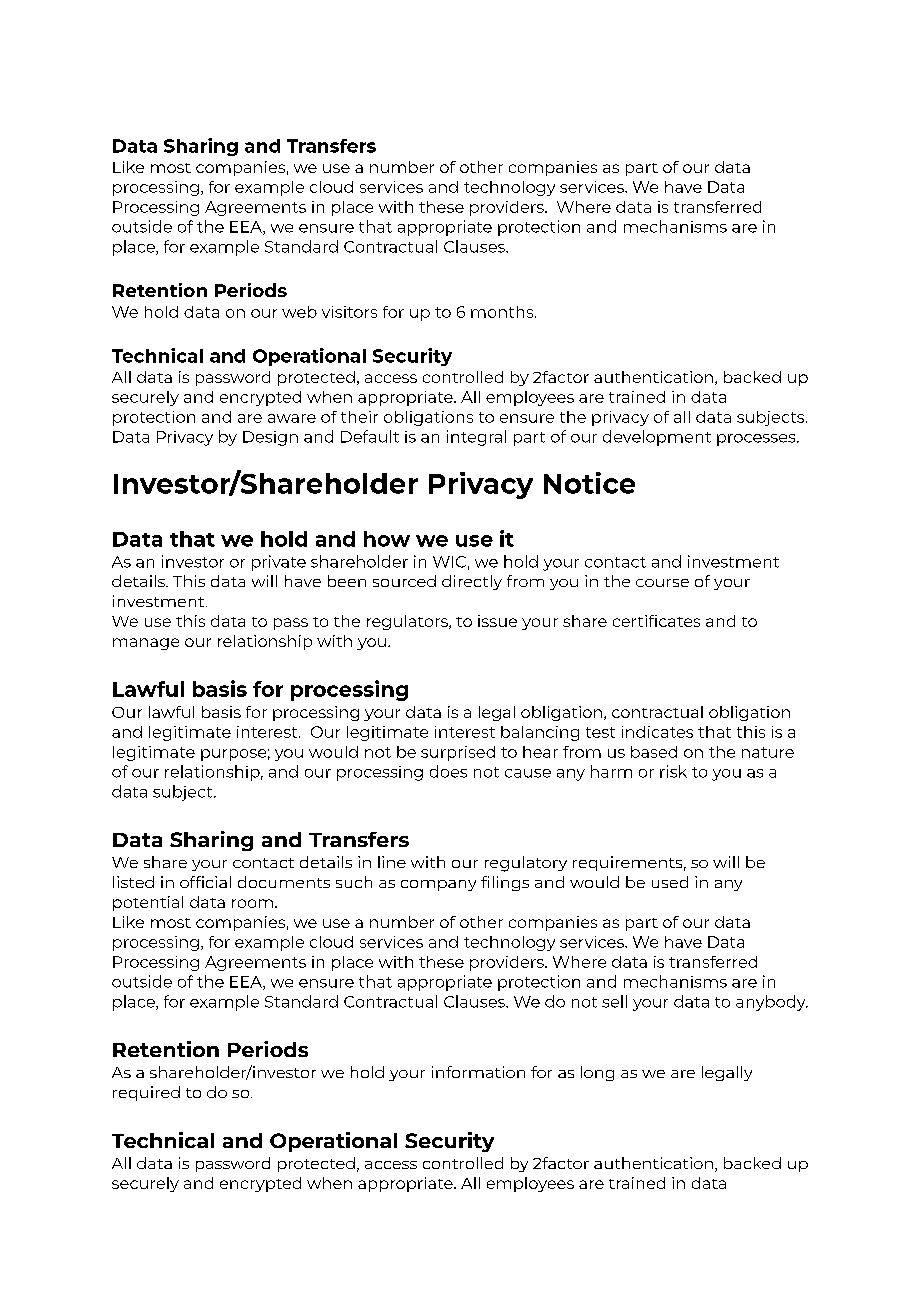 The height and width of the image is (1307, 924). Describe the element at coordinates (657, 438) in the image. I see `development` at that location.
